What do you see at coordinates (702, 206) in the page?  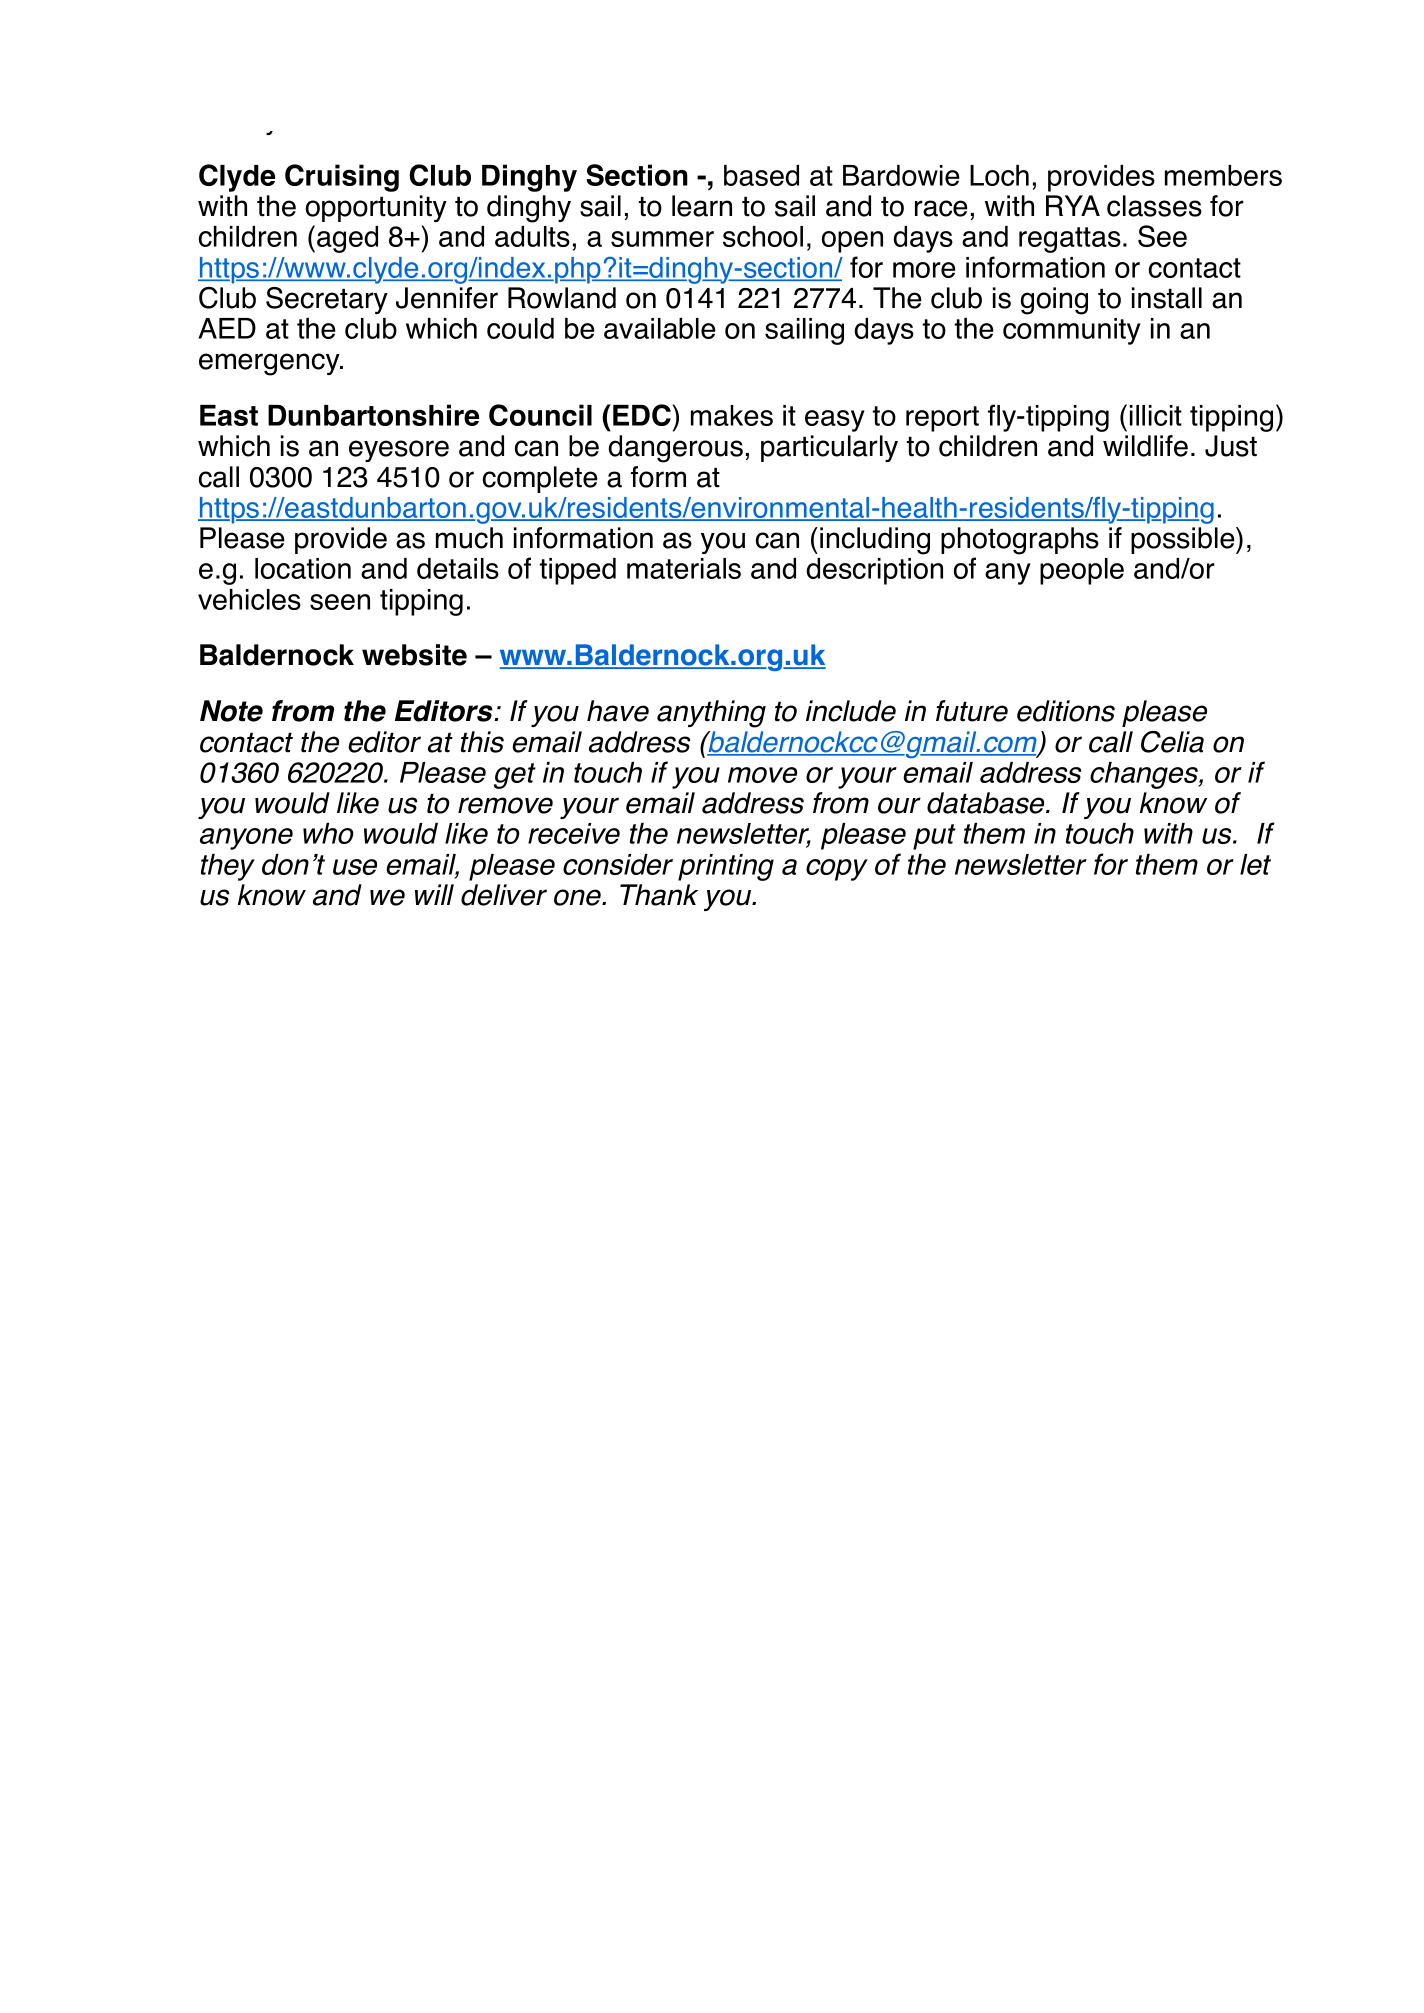 I see `learn` at bounding box center [702, 206].
